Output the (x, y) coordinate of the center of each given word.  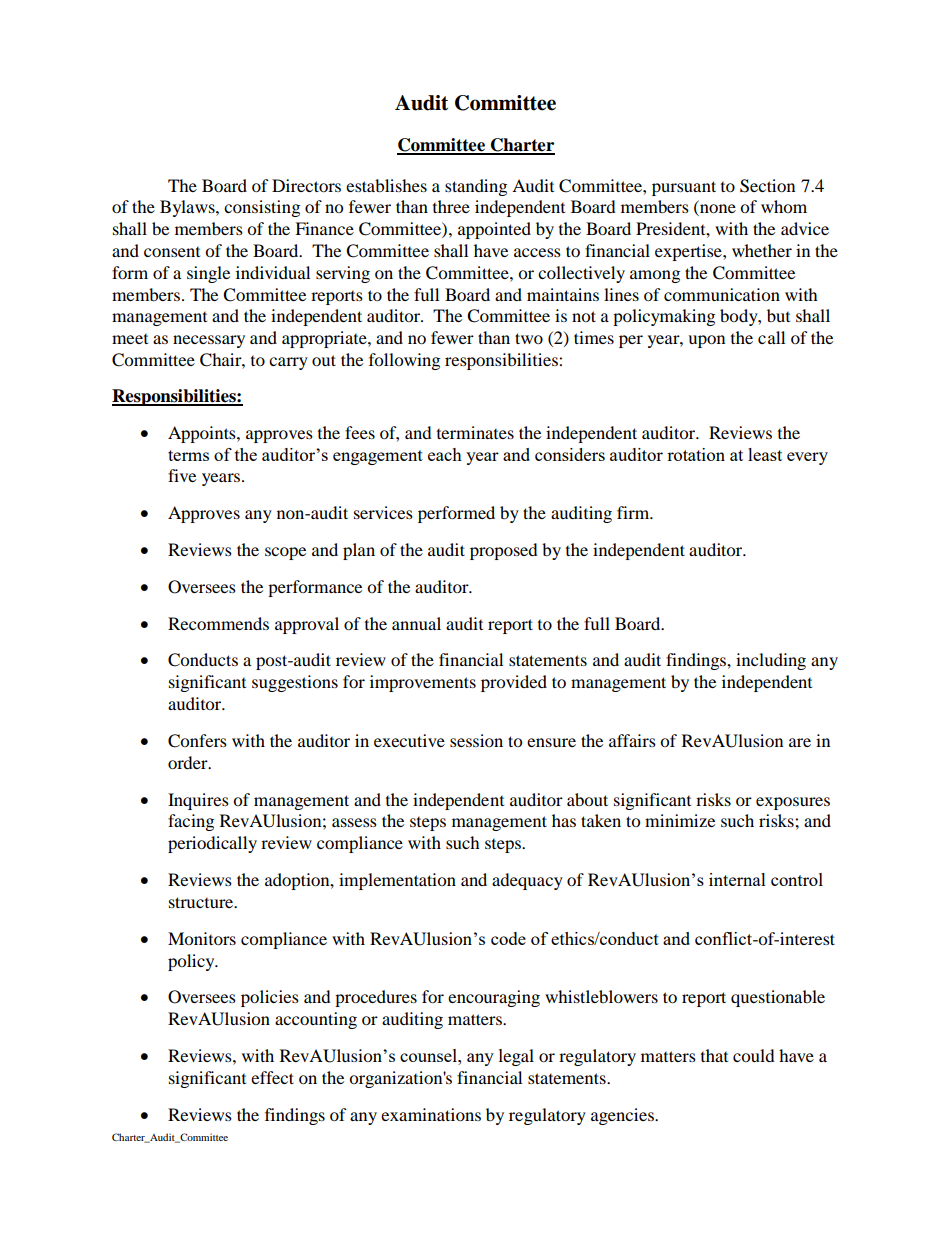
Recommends (218, 623)
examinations (431, 1114)
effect (272, 1077)
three (451, 206)
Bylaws (188, 208)
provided (514, 683)
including (771, 661)
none (717, 210)
